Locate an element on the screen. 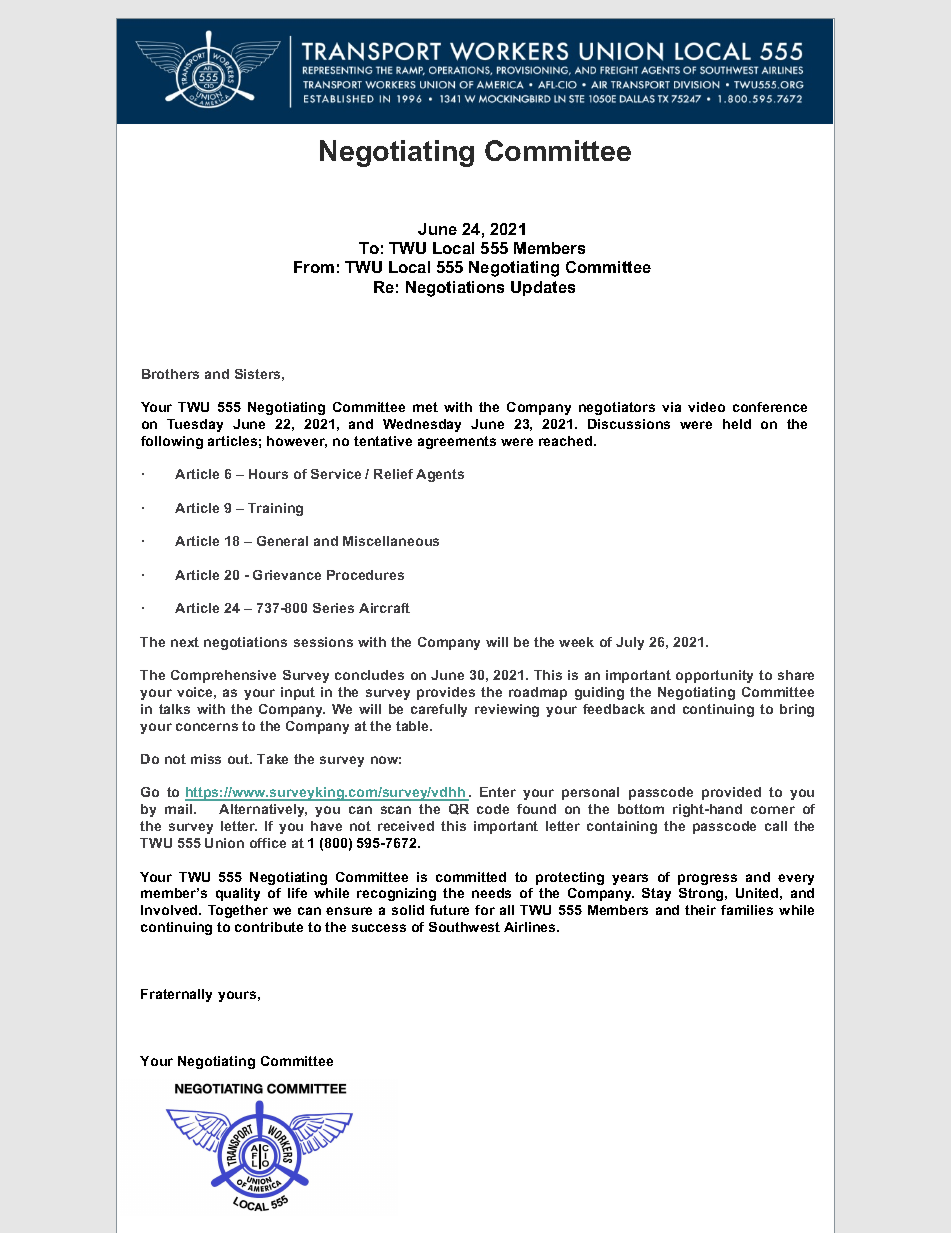 The height and width of the screenshot is (1233, 952). Together is located at coordinates (238, 911).
